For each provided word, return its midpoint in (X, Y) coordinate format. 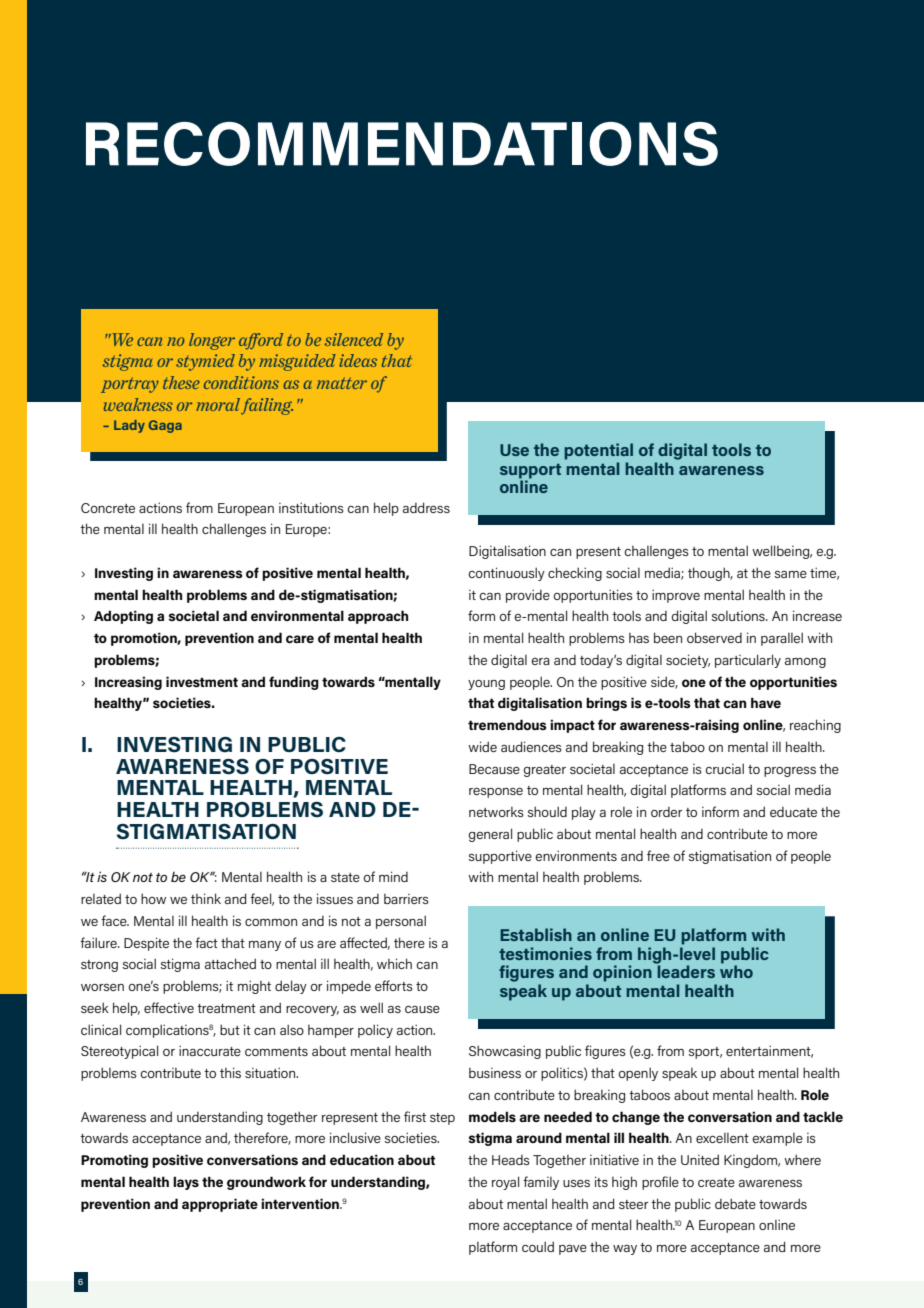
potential (598, 451)
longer (212, 341)
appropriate (220, 1205)
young (486, 685)
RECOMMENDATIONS (402, 144)
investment (202, 681)
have (766, 702)
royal (505, 1183)
